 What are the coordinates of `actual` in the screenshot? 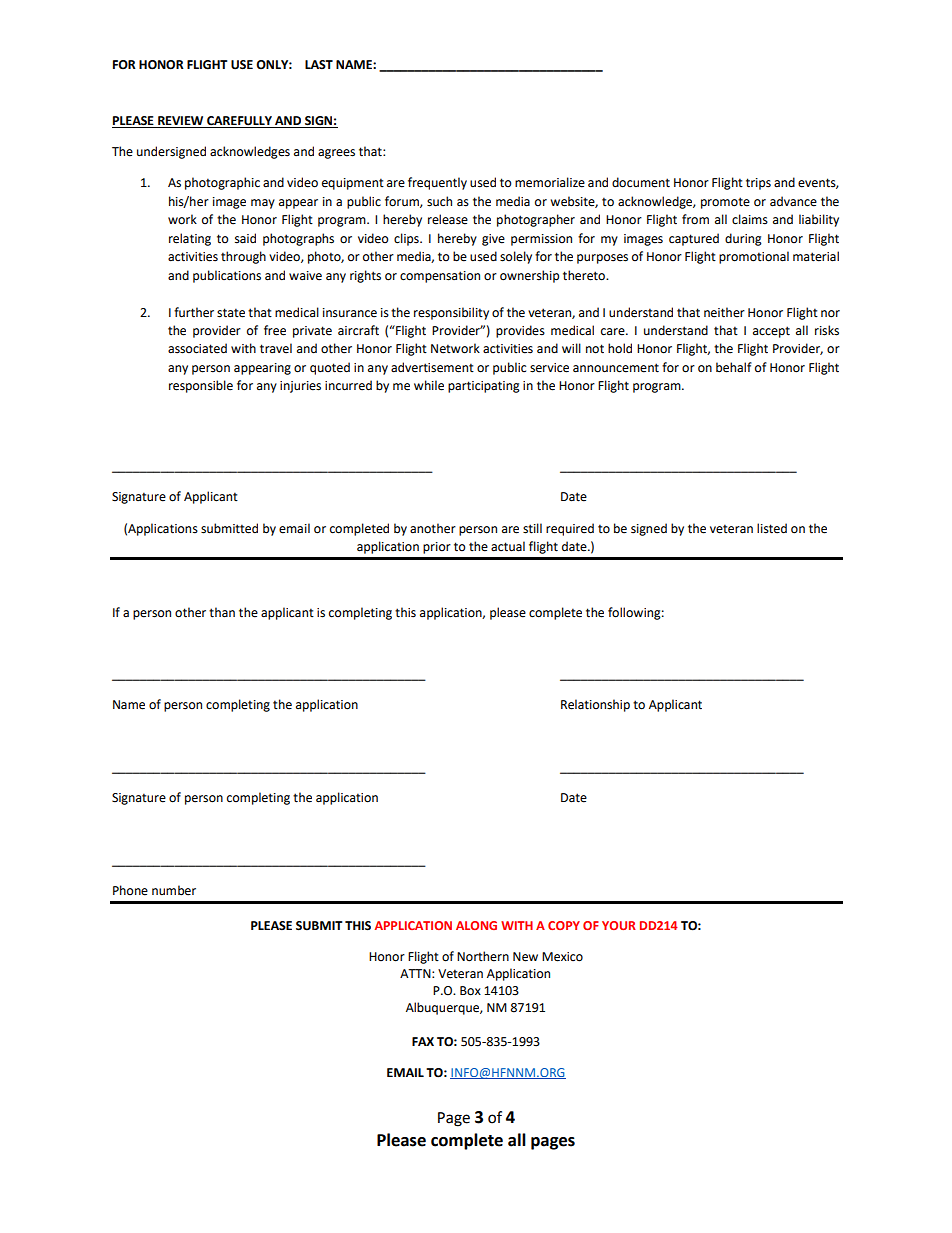 It's located at (508, 546).
